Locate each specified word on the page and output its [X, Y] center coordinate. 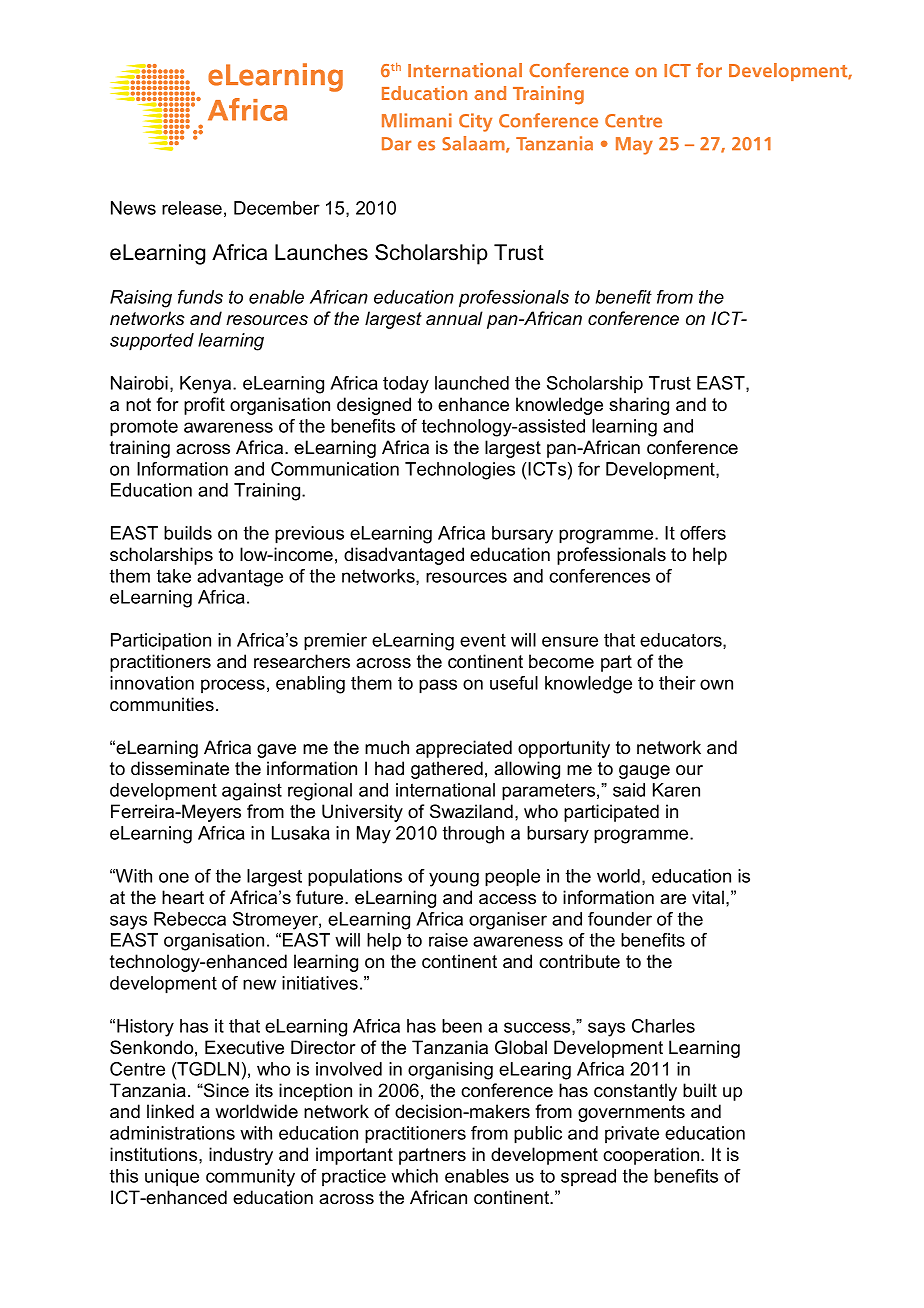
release [192, 208]
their [677, 683]
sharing [639, 406]
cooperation [652, 1156]
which [414, 1176]
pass [438, 686]
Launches [321, 252]
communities [162, 704]
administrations [172, 1133]
